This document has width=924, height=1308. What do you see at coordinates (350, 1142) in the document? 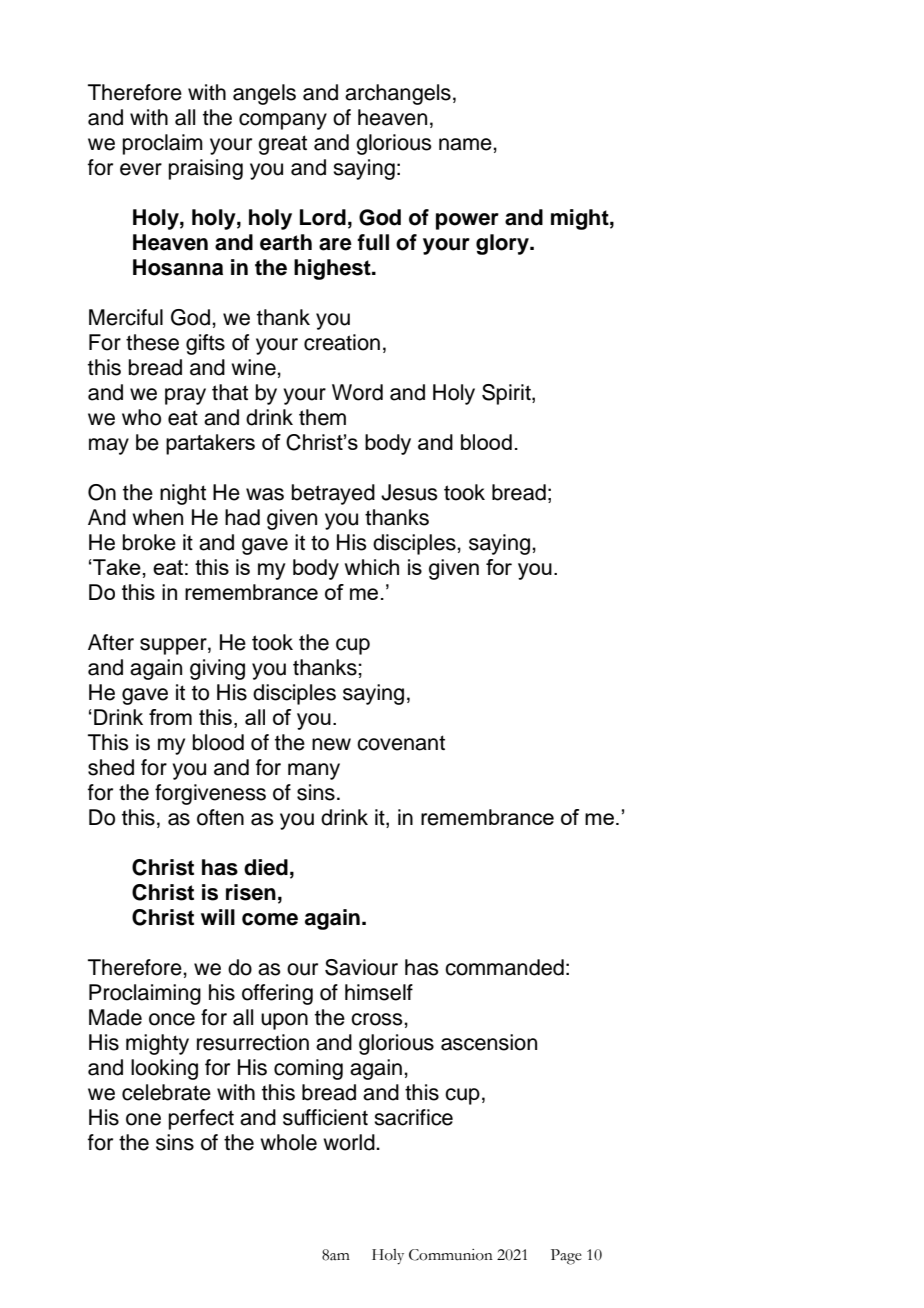
I see `world` at bounding box center [350, 1142].
